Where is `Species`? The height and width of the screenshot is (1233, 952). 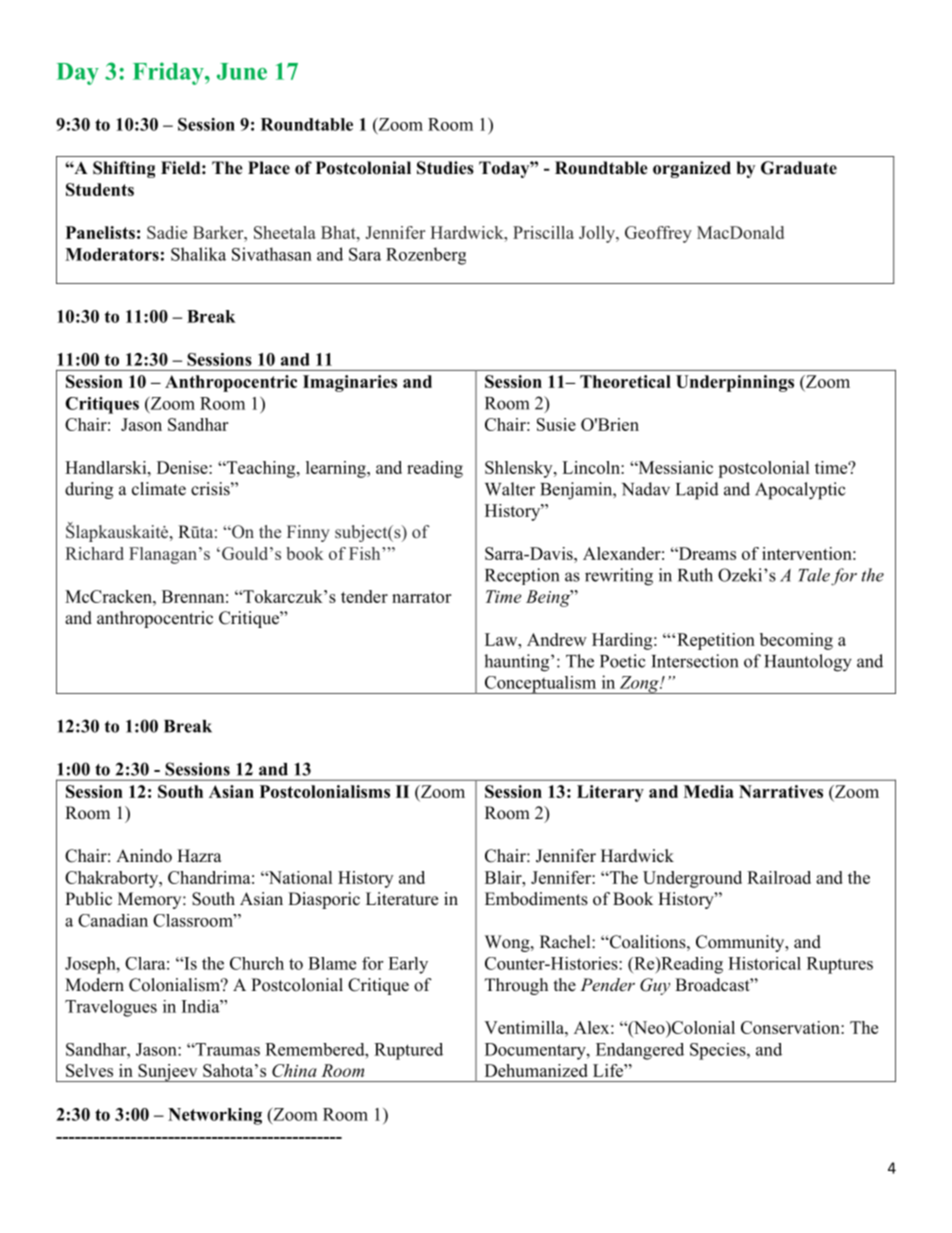
Species is located at coordinates (719, 1051).
